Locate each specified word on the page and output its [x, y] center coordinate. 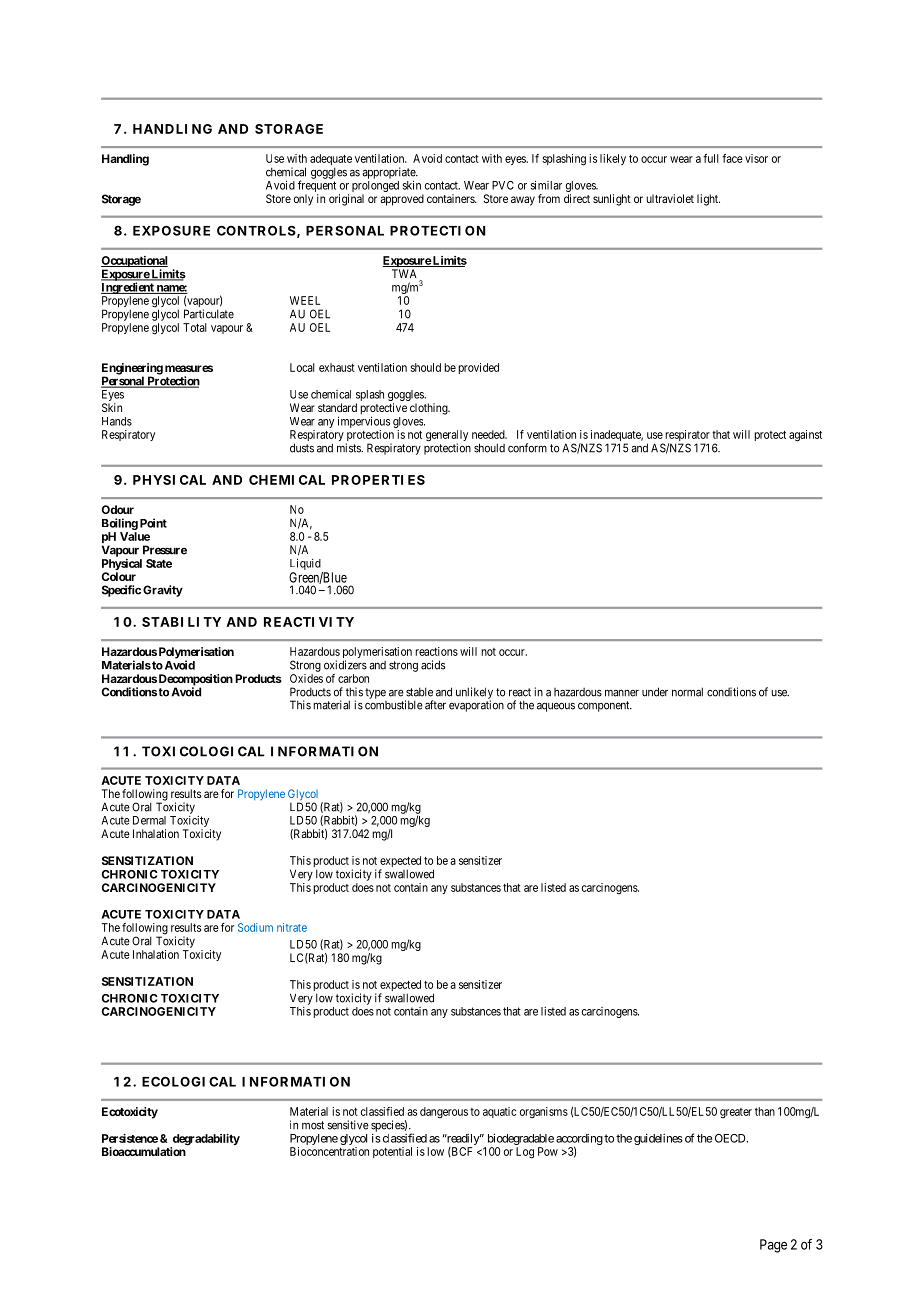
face [732, 158]
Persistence [130, 1138]
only [303, 200]
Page [773, 1246]
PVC [503, 185]
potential [392, 1152]
